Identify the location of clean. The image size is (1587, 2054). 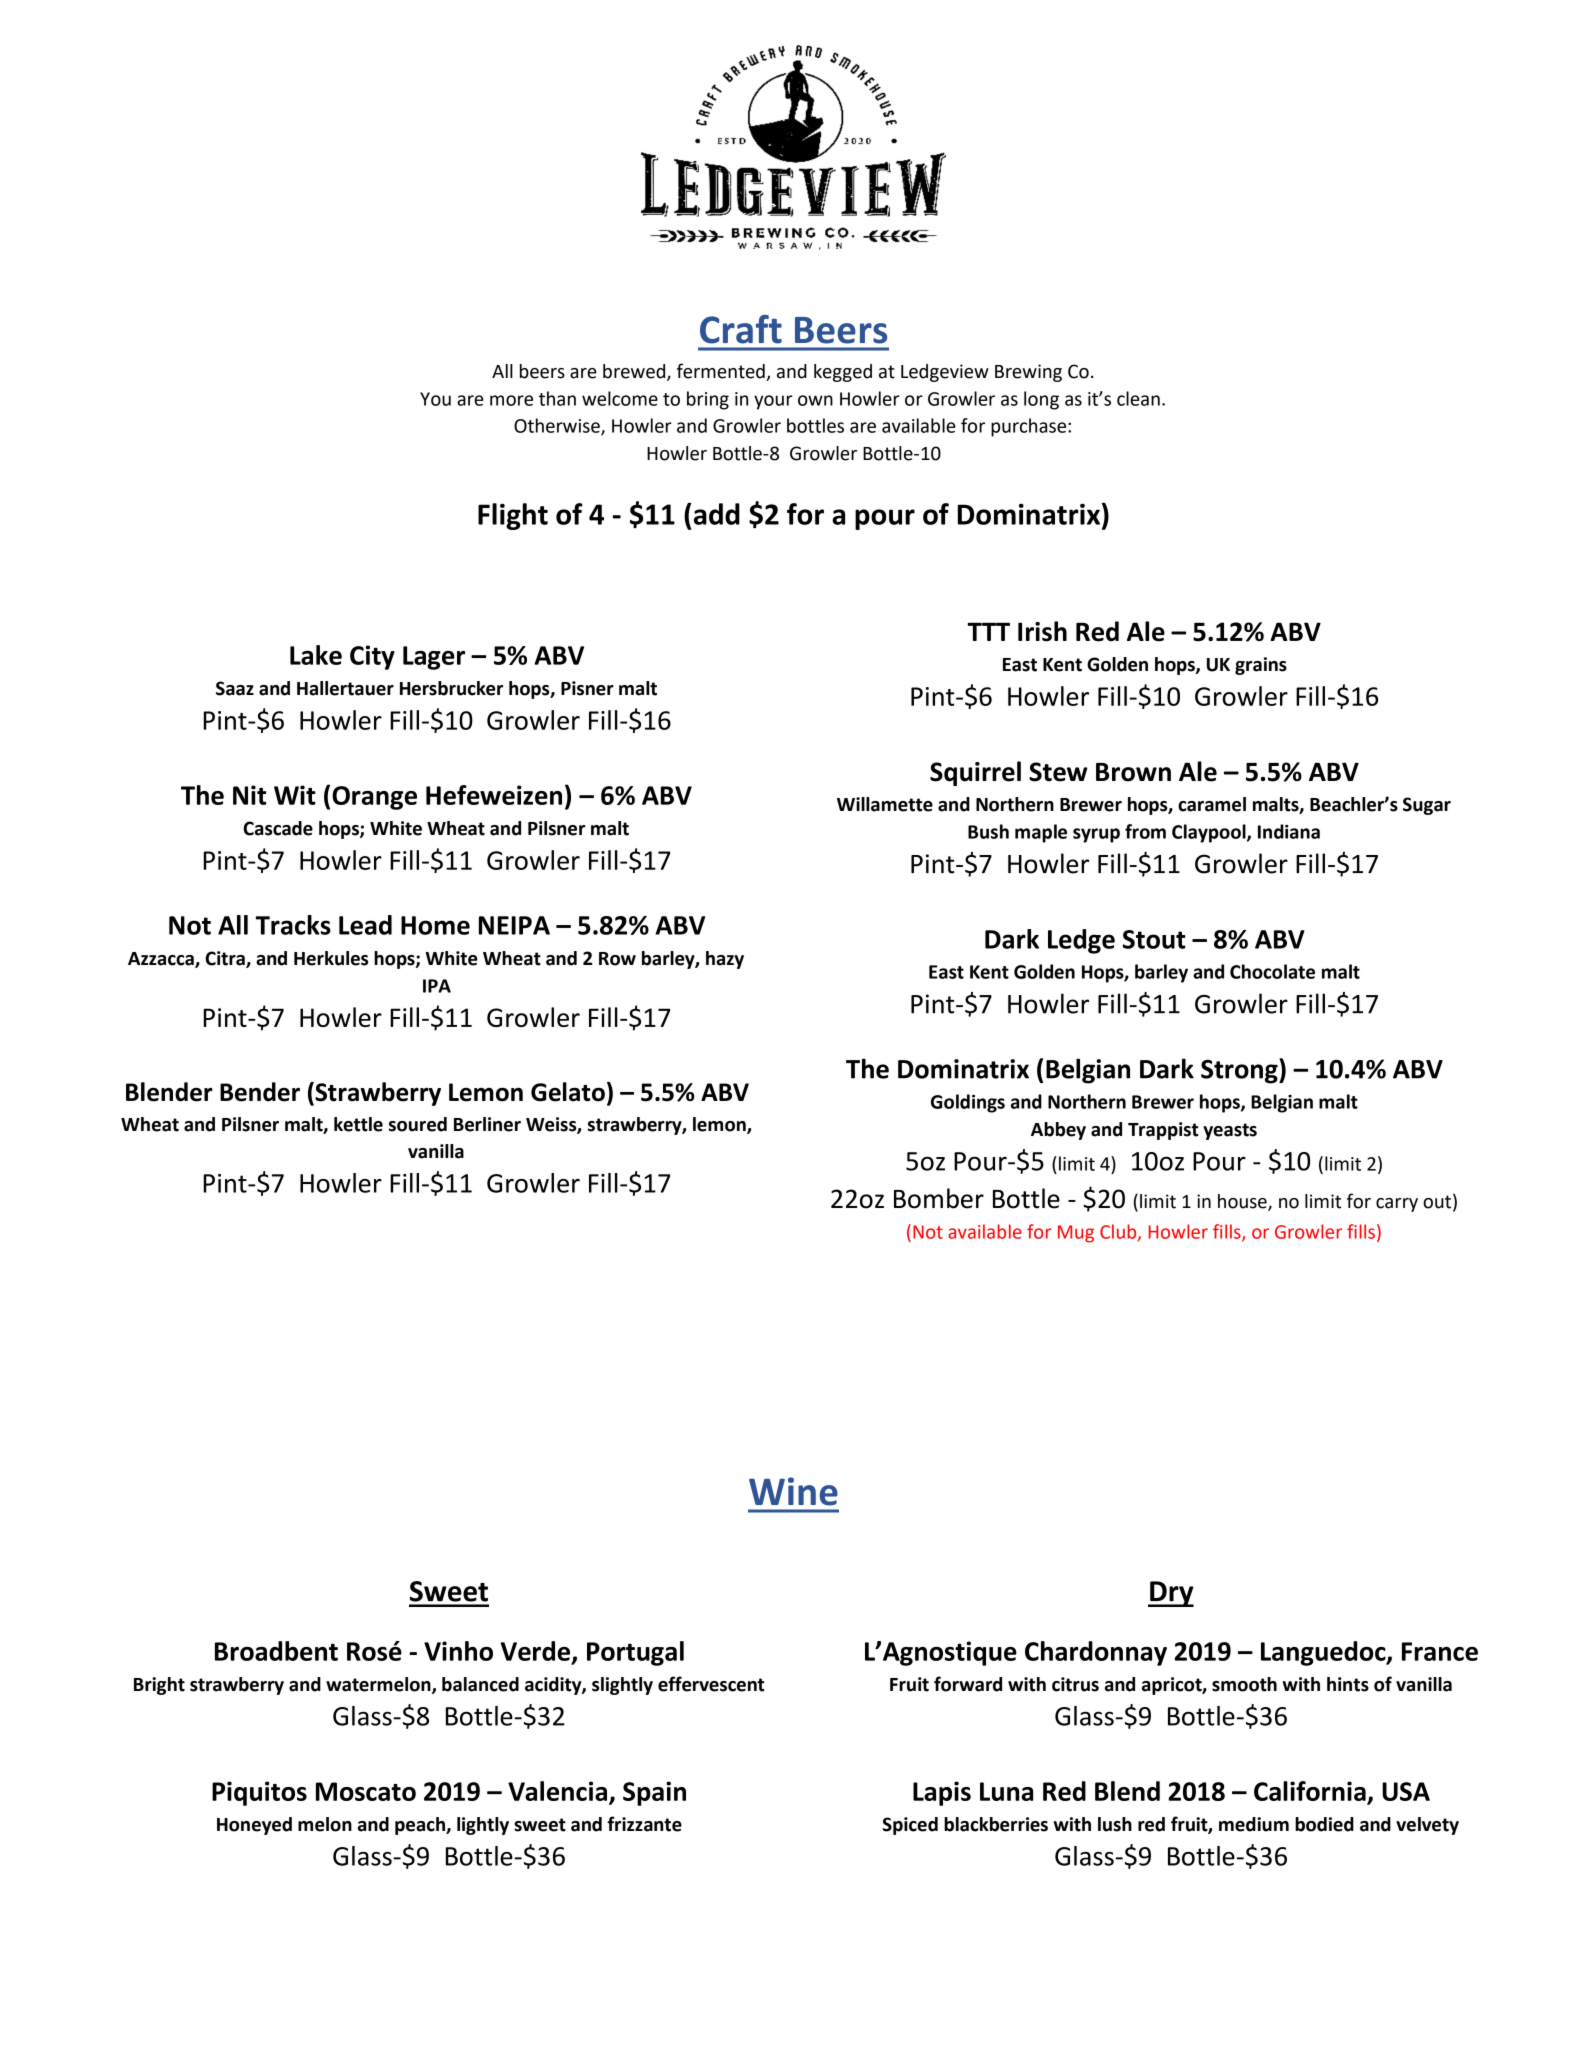
(1138, 398).
